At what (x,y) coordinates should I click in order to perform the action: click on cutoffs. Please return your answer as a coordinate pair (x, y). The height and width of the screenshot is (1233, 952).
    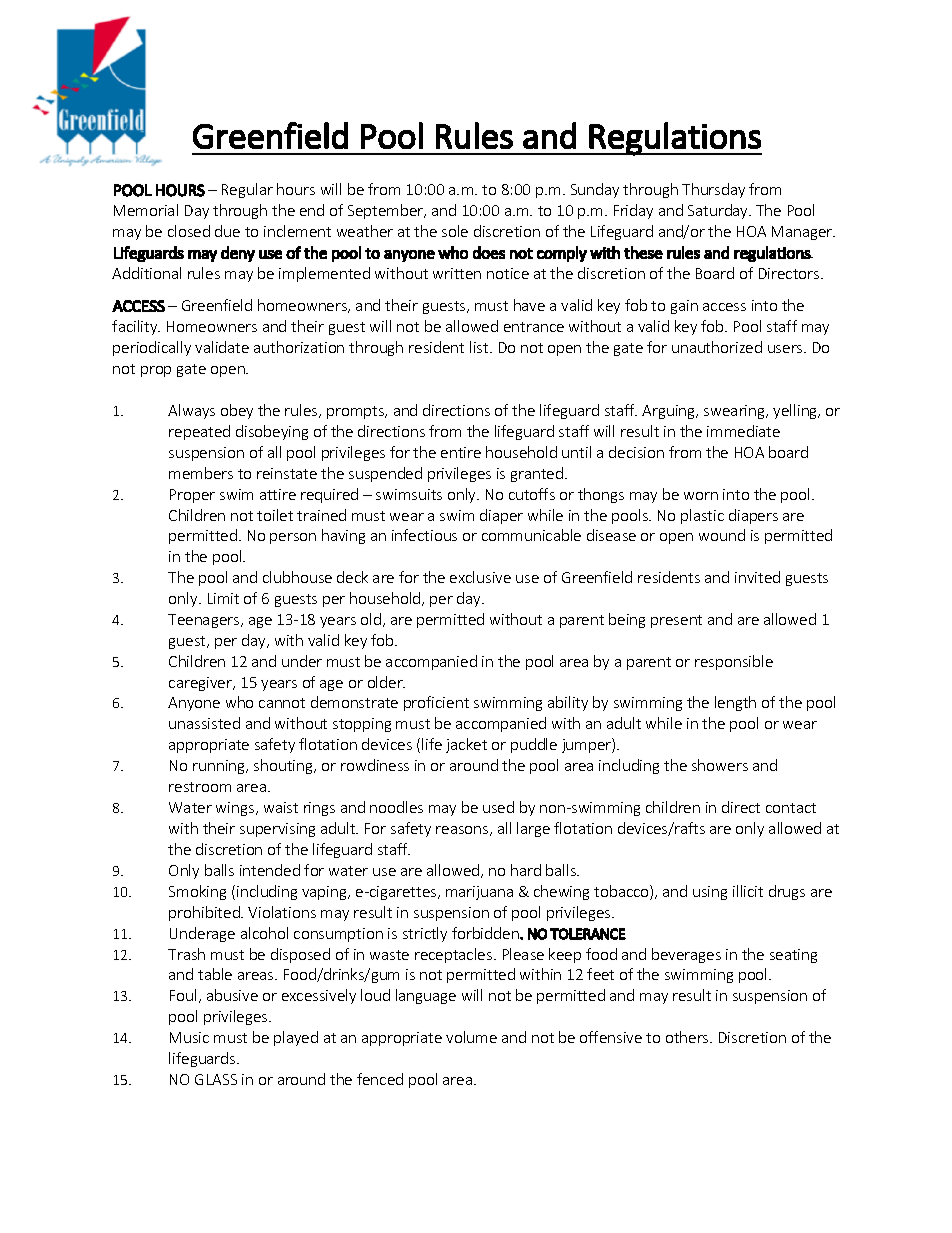
    Looking at the image, I should click on (532, 494).
